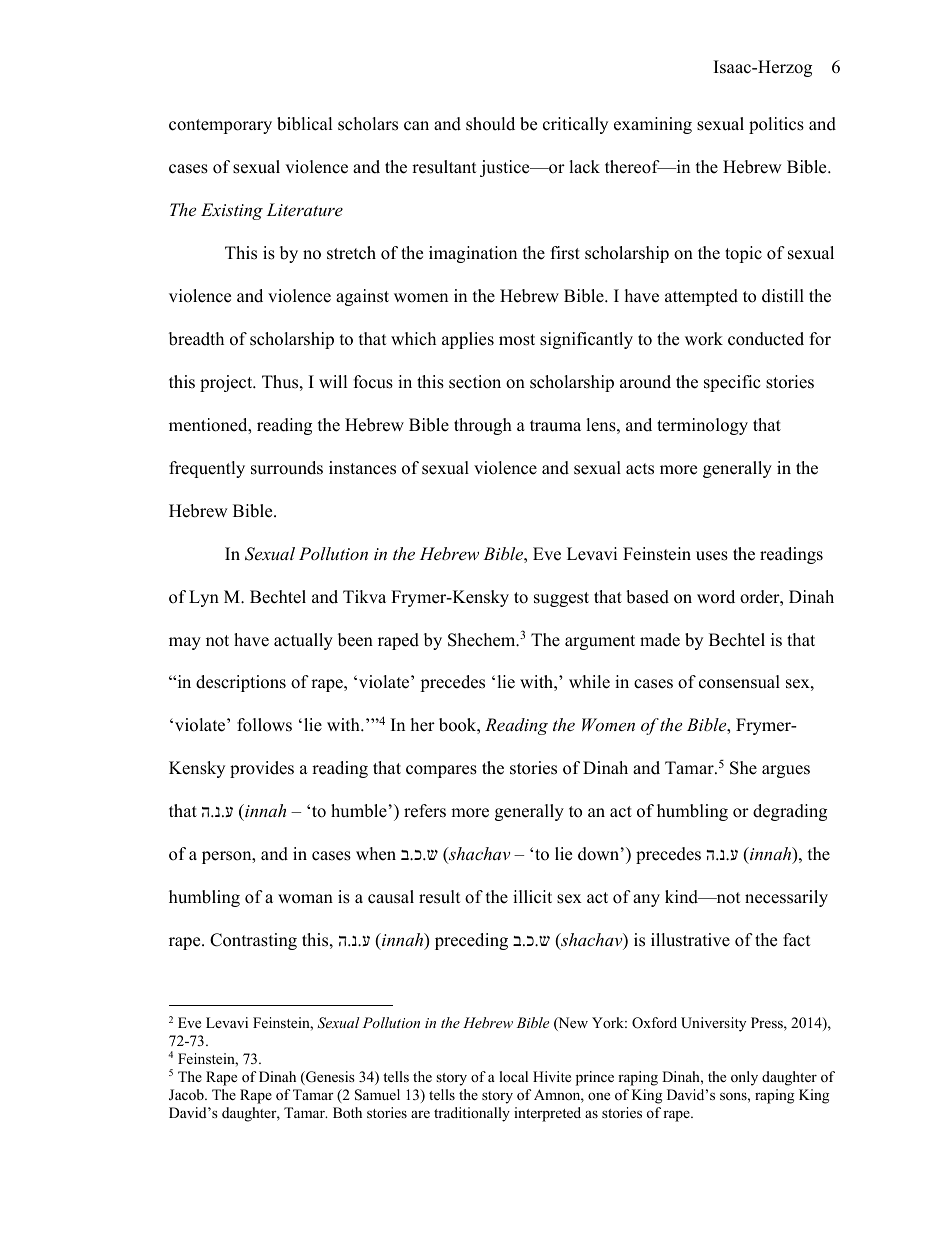 The image size is (952, 1233). I want to click on Genesis, so click(329, 1078).
